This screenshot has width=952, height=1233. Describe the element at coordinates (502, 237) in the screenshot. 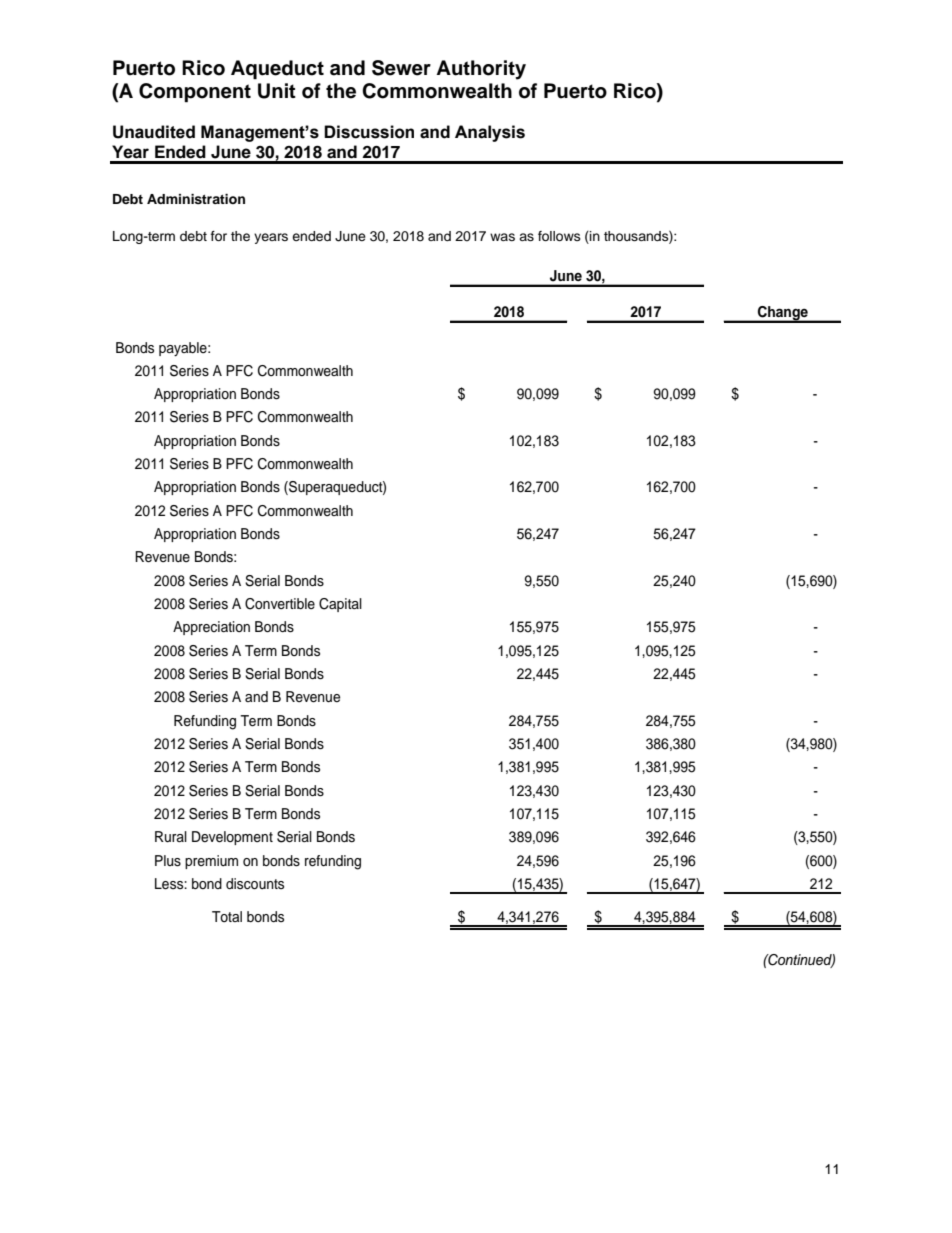

I see `was` at that location.
